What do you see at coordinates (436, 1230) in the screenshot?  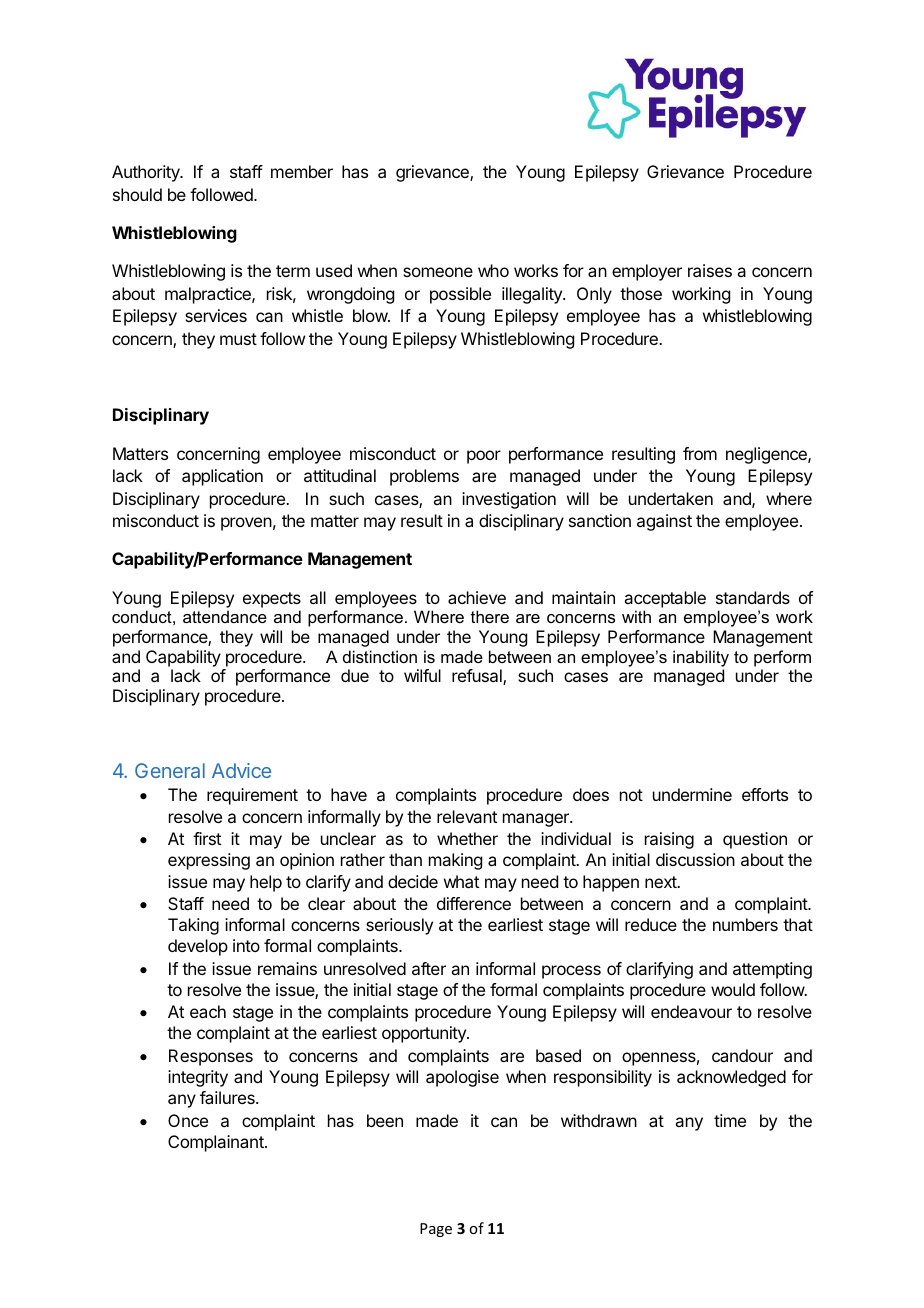 I see `Page` at bounding box center [436, 1230].
